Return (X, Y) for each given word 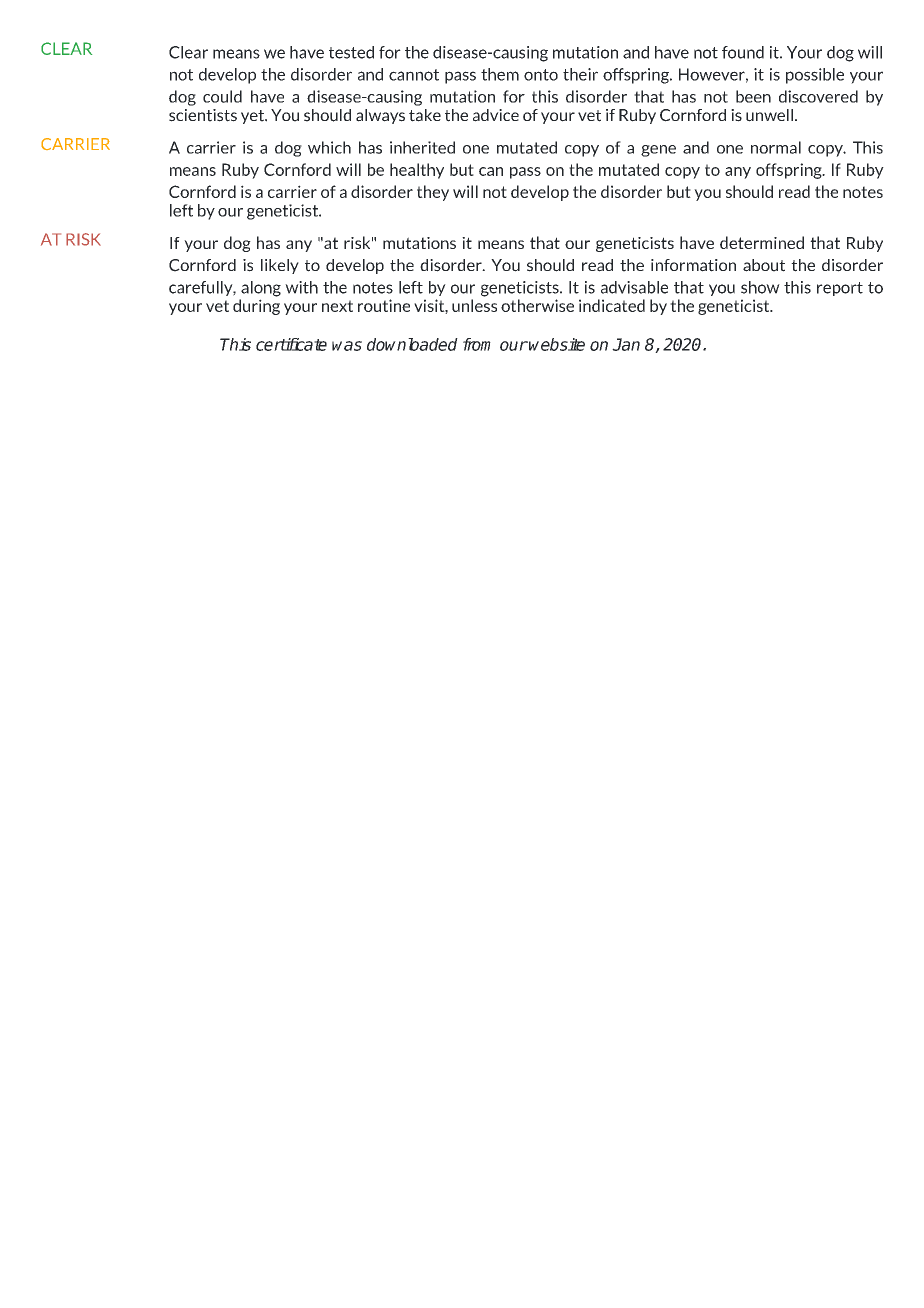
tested (351, 52)
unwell (769, 115)
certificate (291, 344)
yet (253, 117)
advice (496, 115)
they (433, 193)
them (500, 74)
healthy (417, 171)
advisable (634, 287)
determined (762, 242)
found (743, 52)
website (557, 344)
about (764, 265)
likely (280, 266)
